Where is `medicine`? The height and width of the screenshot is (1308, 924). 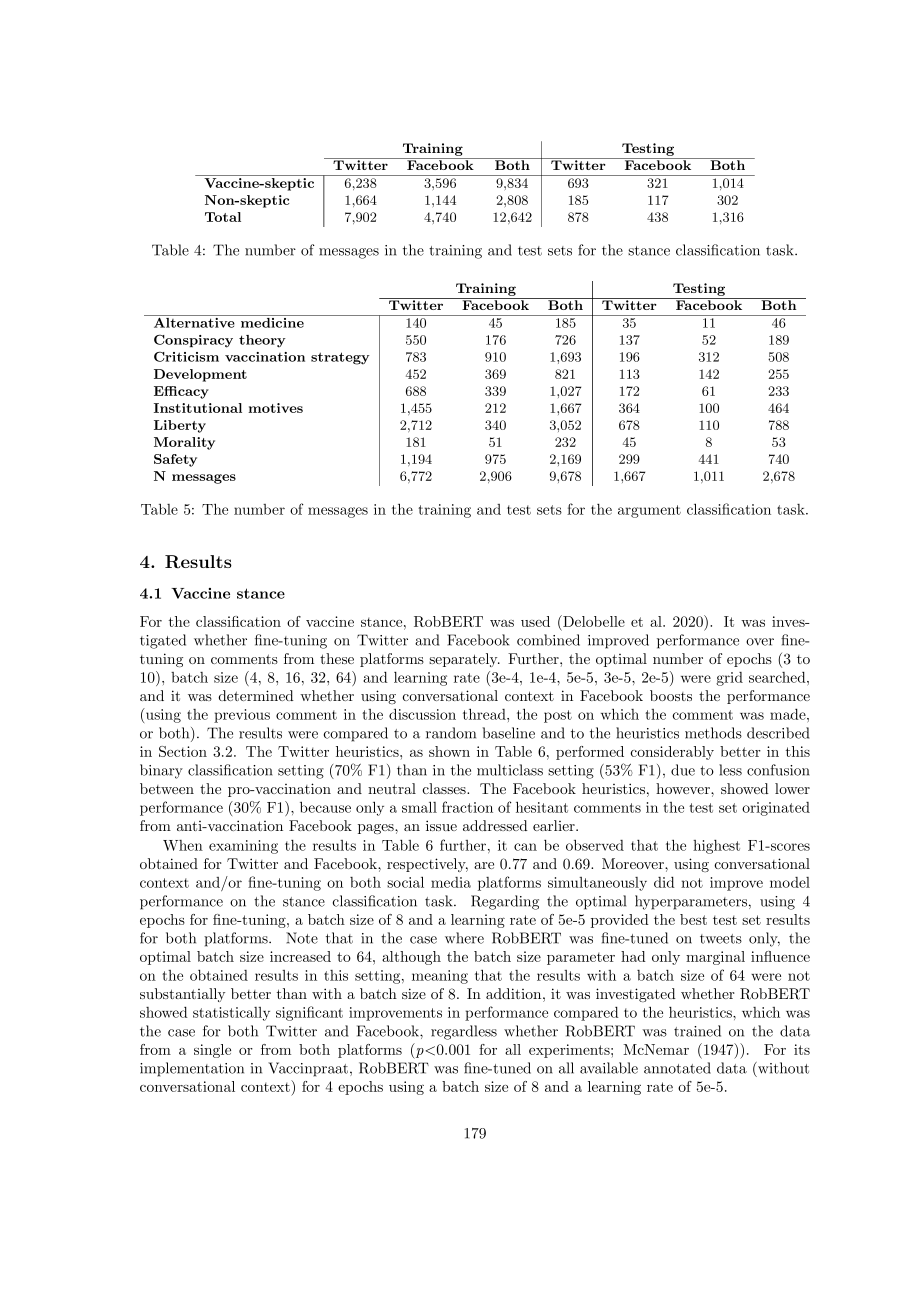
medicine is located at coordinates (272, 323).
